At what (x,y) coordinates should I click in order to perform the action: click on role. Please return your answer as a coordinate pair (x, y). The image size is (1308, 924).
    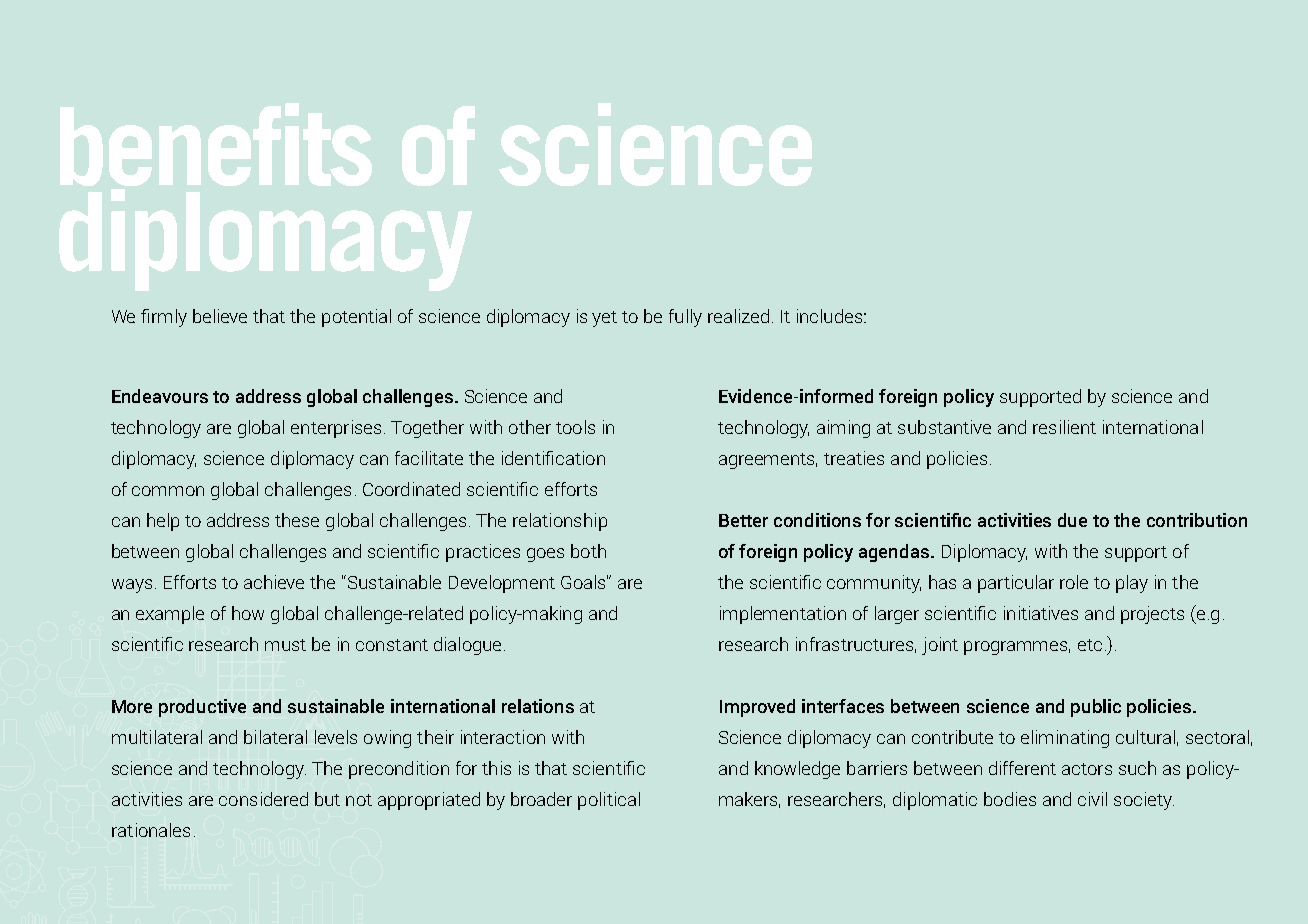
    Looking at the image, I should click on (1074, 582).
